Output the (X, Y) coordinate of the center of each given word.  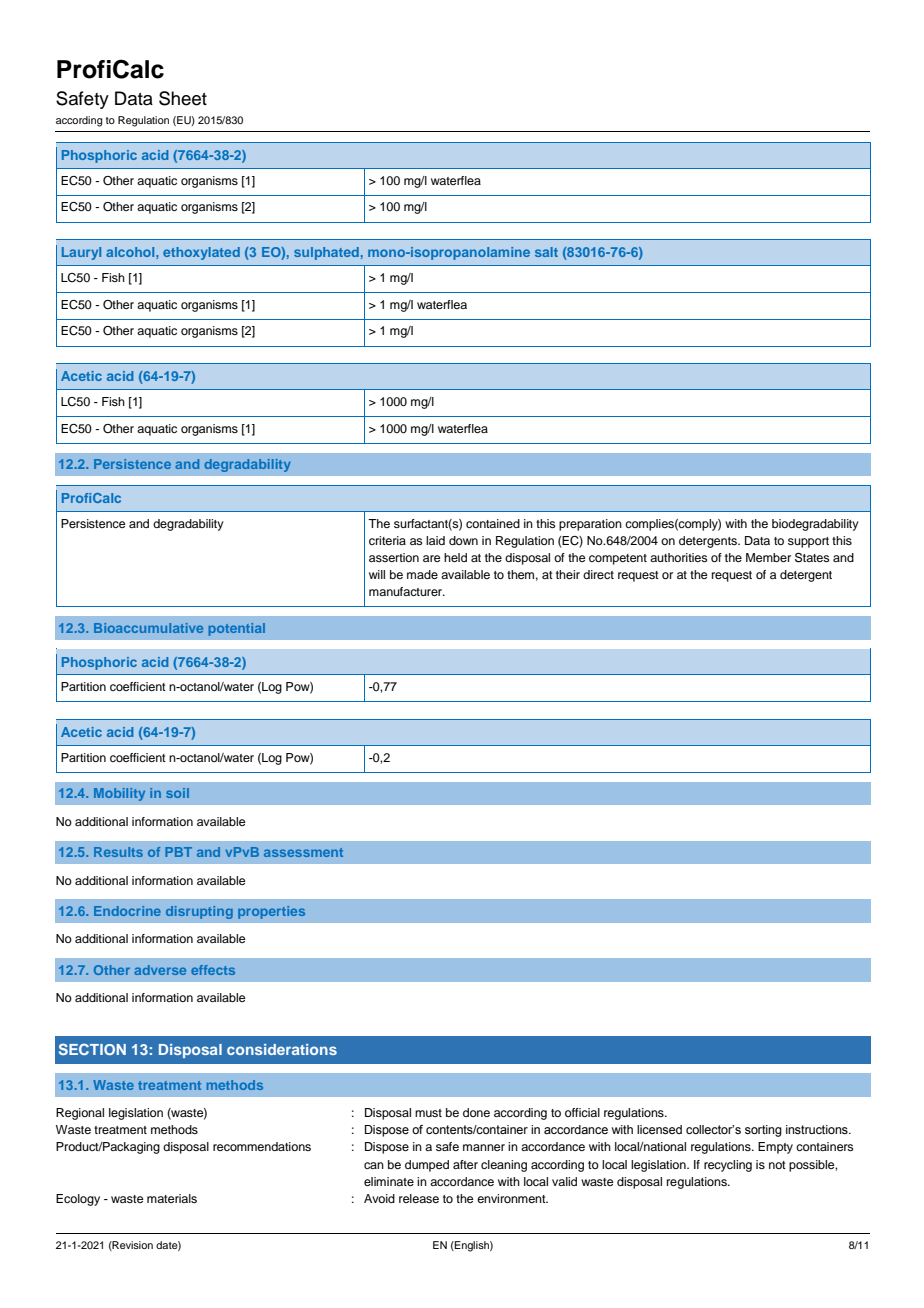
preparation (590, 525)
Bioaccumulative (148, 628)
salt (546, 252)
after (465, 1164)
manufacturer (407, 591)
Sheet (183, 98)
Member (768, 557)
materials (172, 1198)
